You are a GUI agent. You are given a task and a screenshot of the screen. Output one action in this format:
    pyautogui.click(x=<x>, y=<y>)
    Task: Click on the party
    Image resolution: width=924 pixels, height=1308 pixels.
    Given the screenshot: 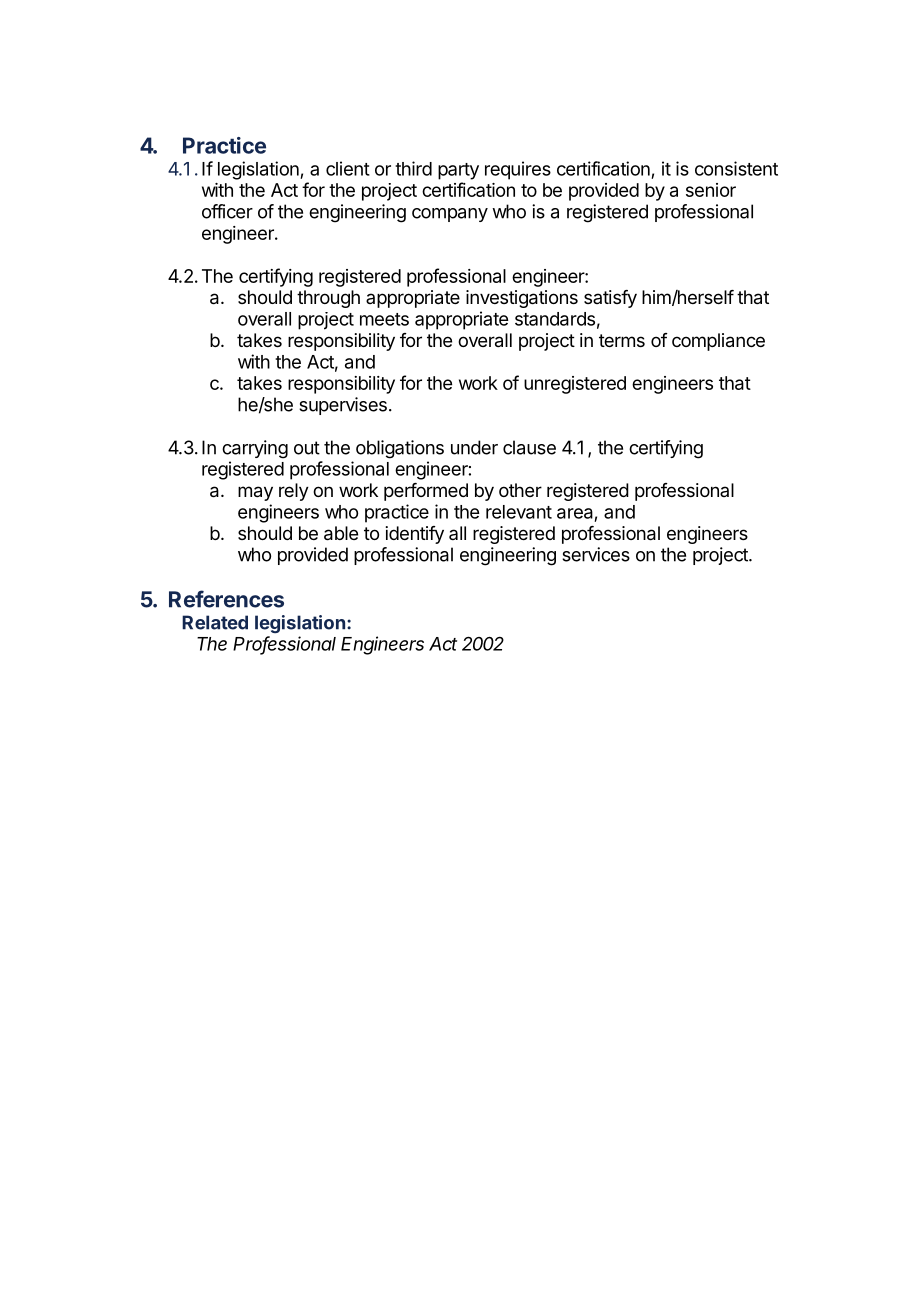 What is the action you would take?
    pyautogui.click(x=458, y=171)
